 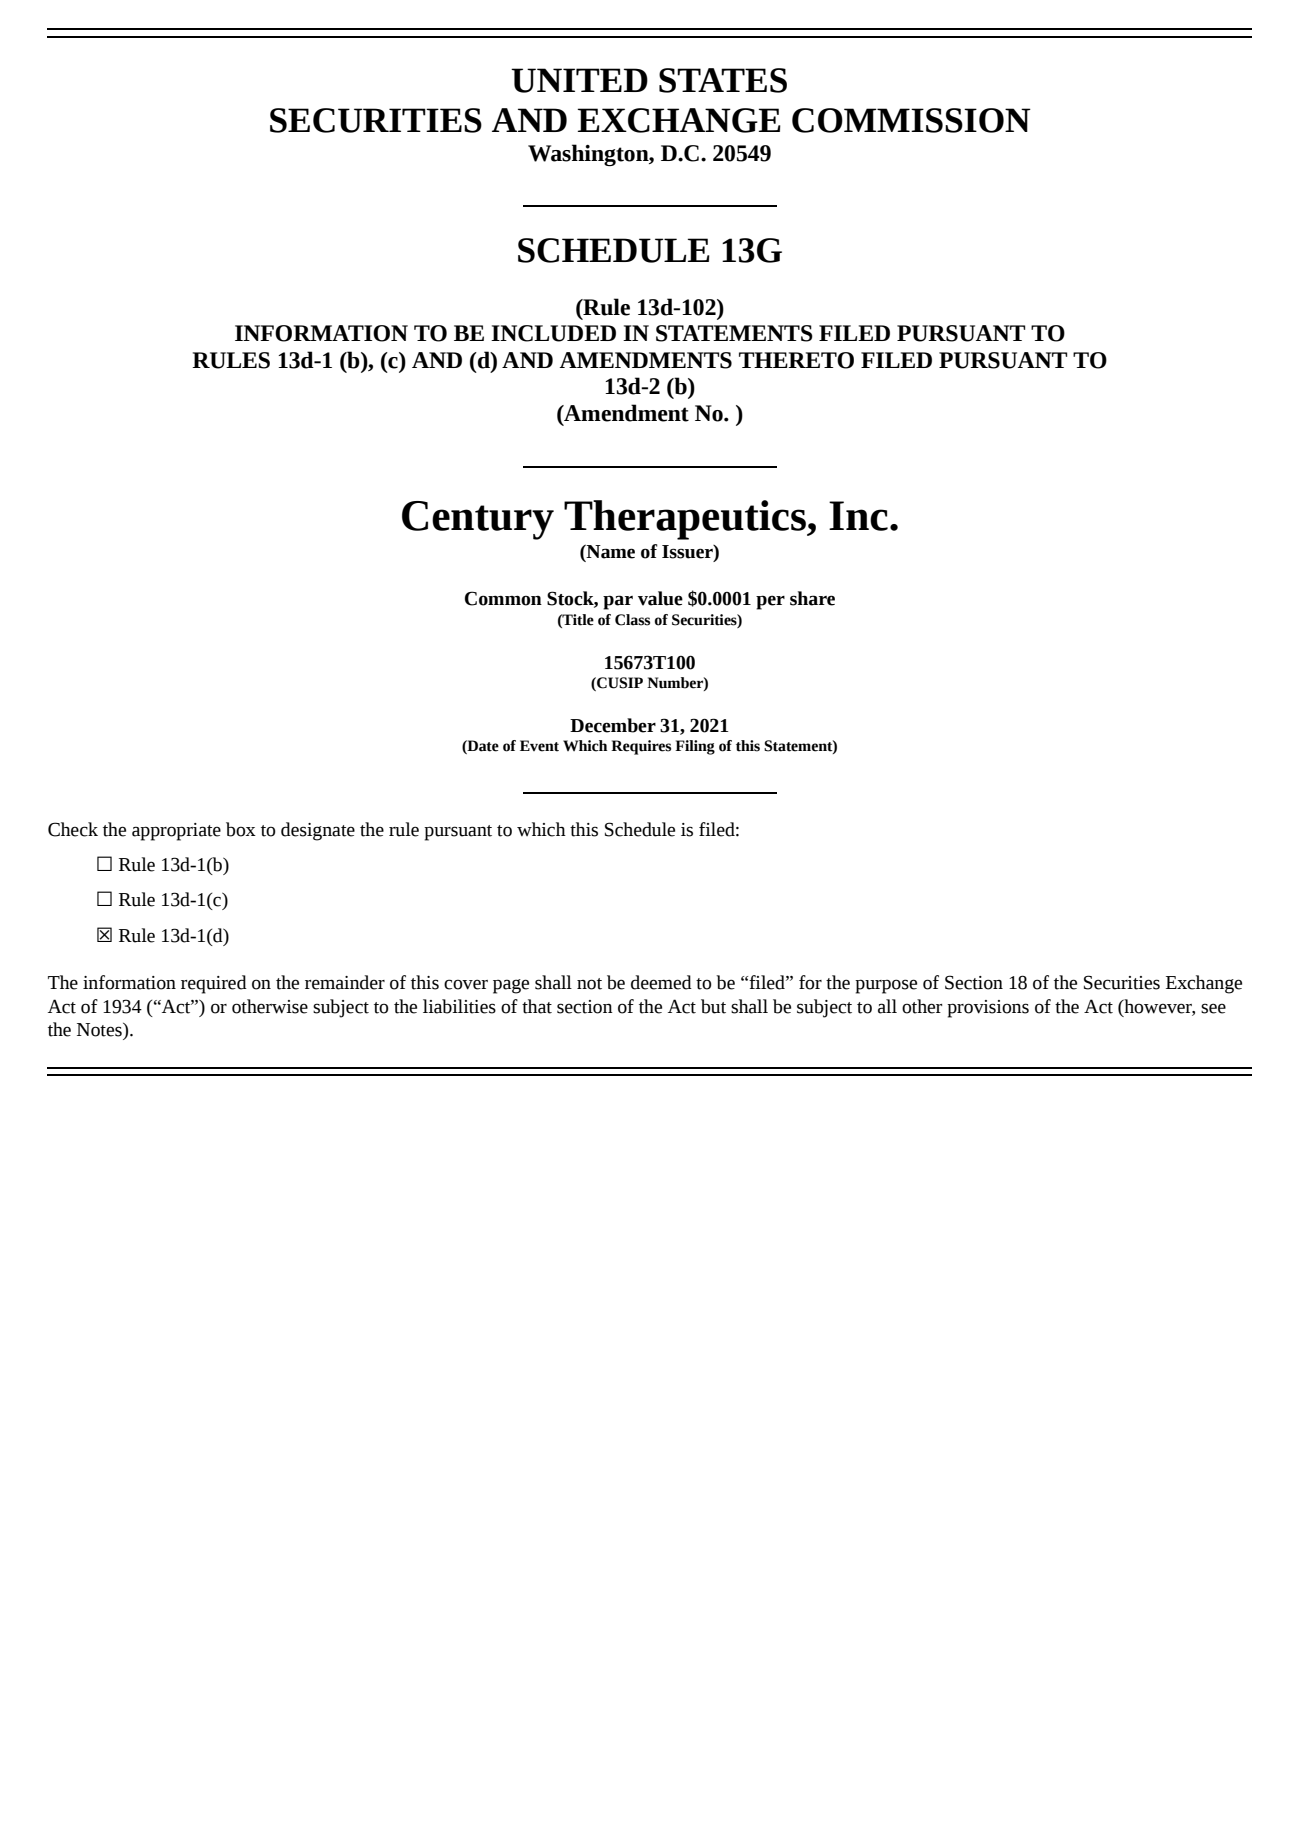 What do you see at coordinates (579, 80) in the screenshot?
I see `UNITED` at bounding box center [579, 80].
